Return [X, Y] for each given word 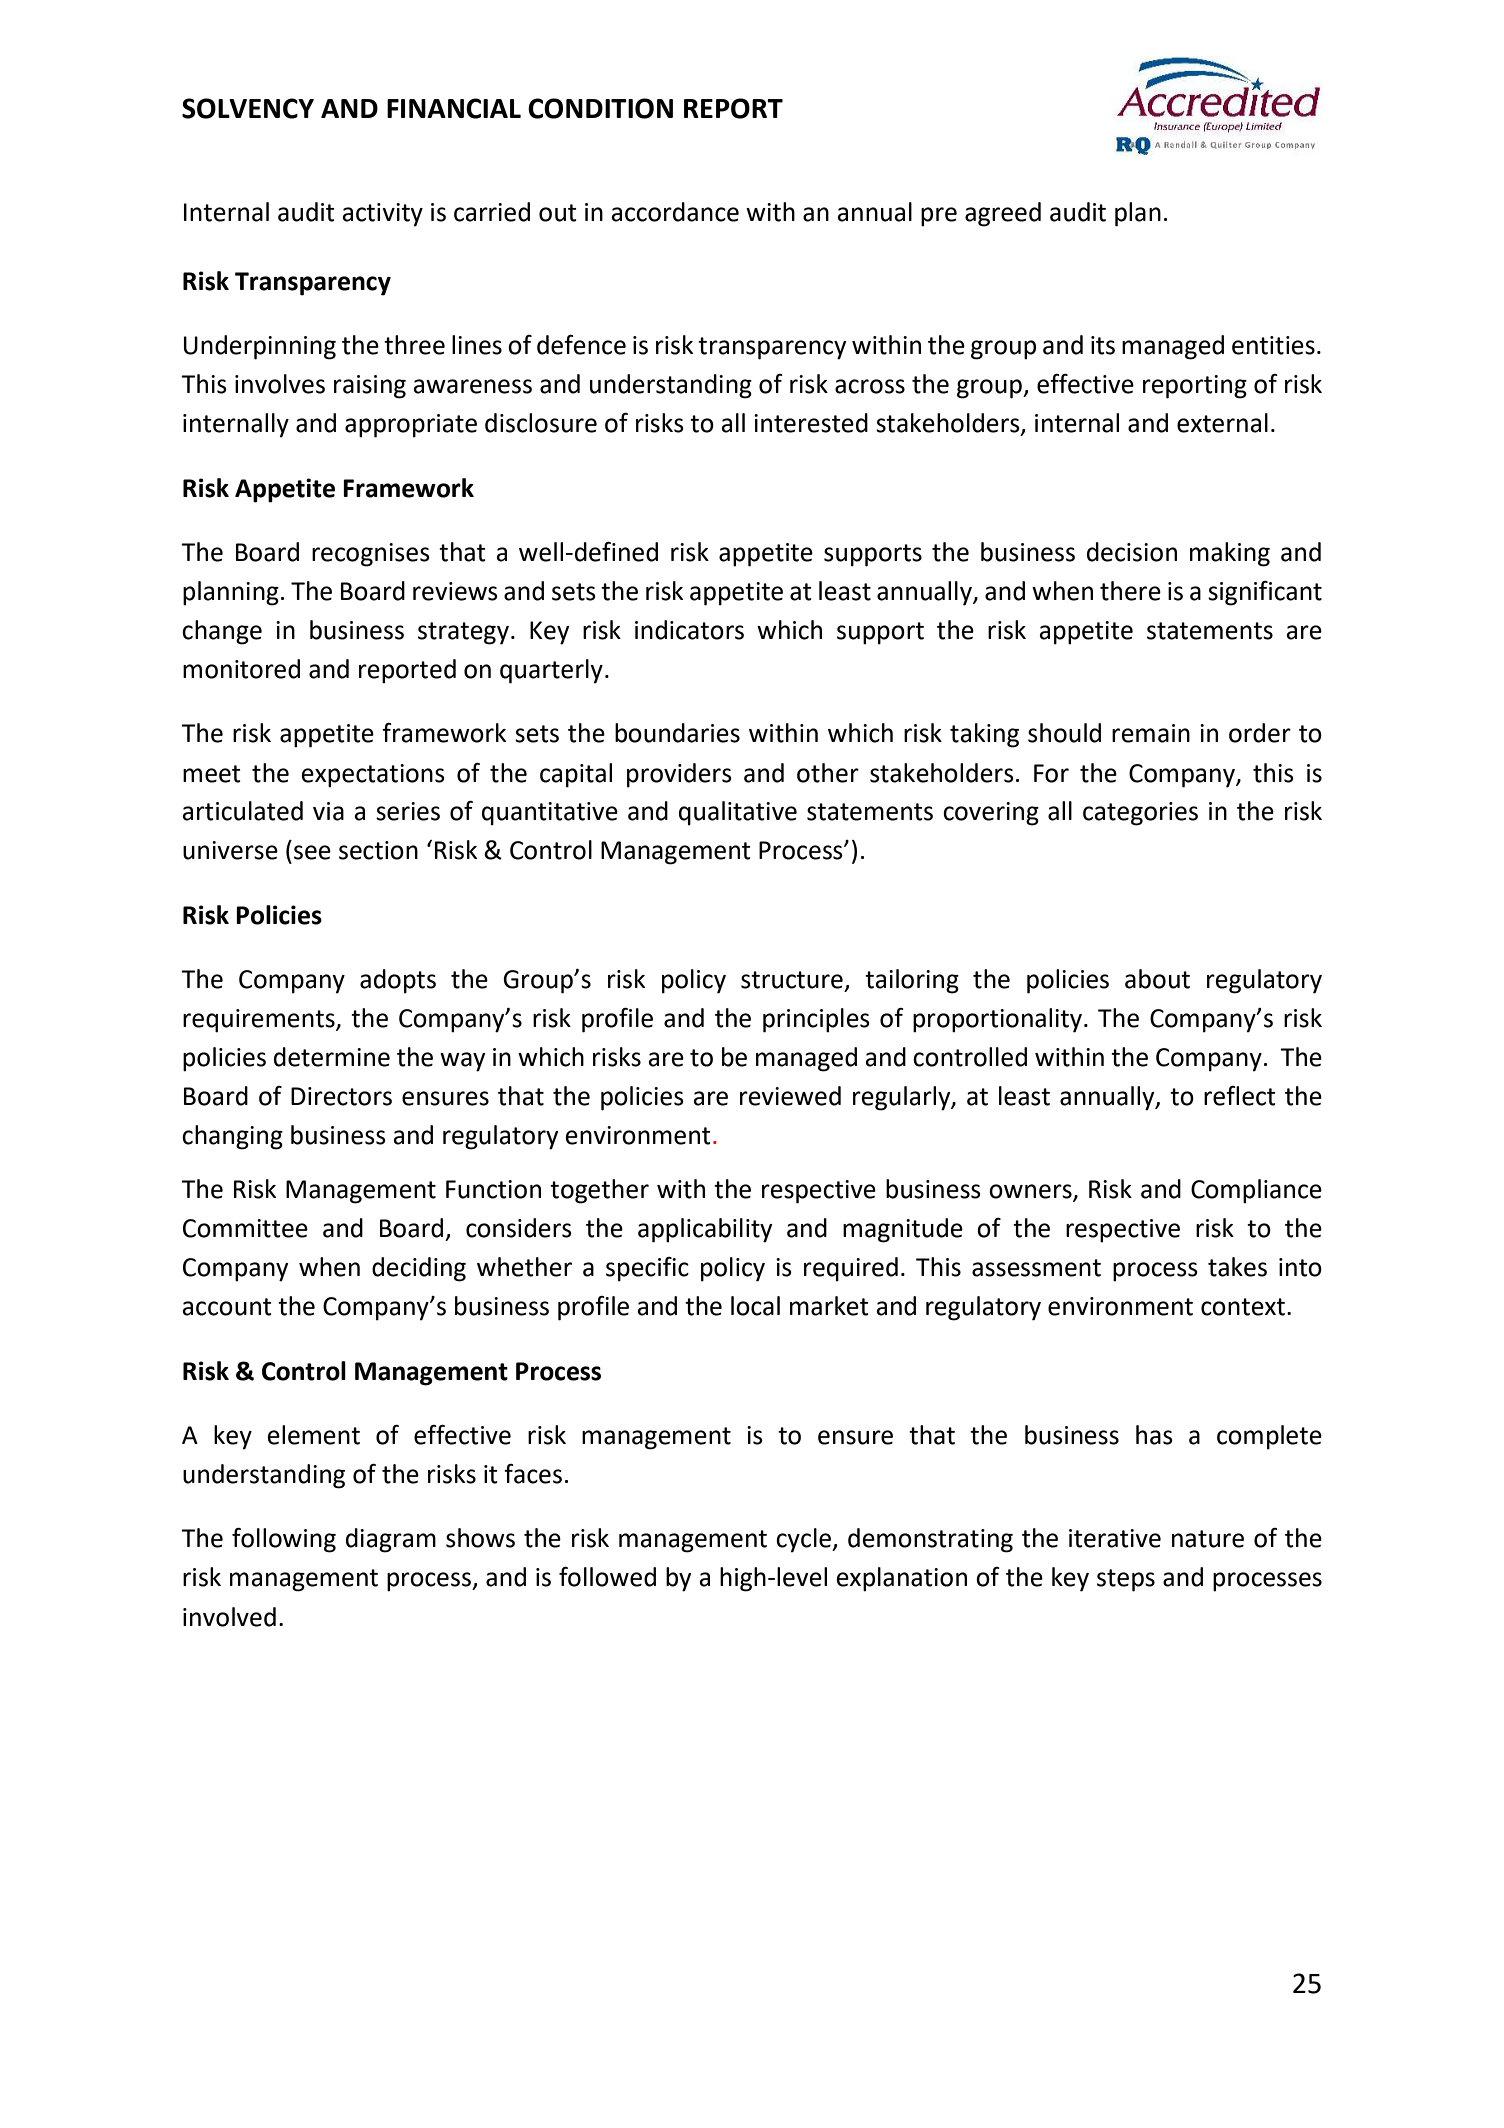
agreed [1003, 214]
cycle [804, 1540]
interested [811, 423]
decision [1132, 552]
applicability [705, 1230]
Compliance [1256, 1191]
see [312, 852]
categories [1140, 814]
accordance [675, 212]
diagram [391, 1540]
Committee [245, 1228]
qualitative [738, 813]
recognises [371, 555]
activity [383, 215]
